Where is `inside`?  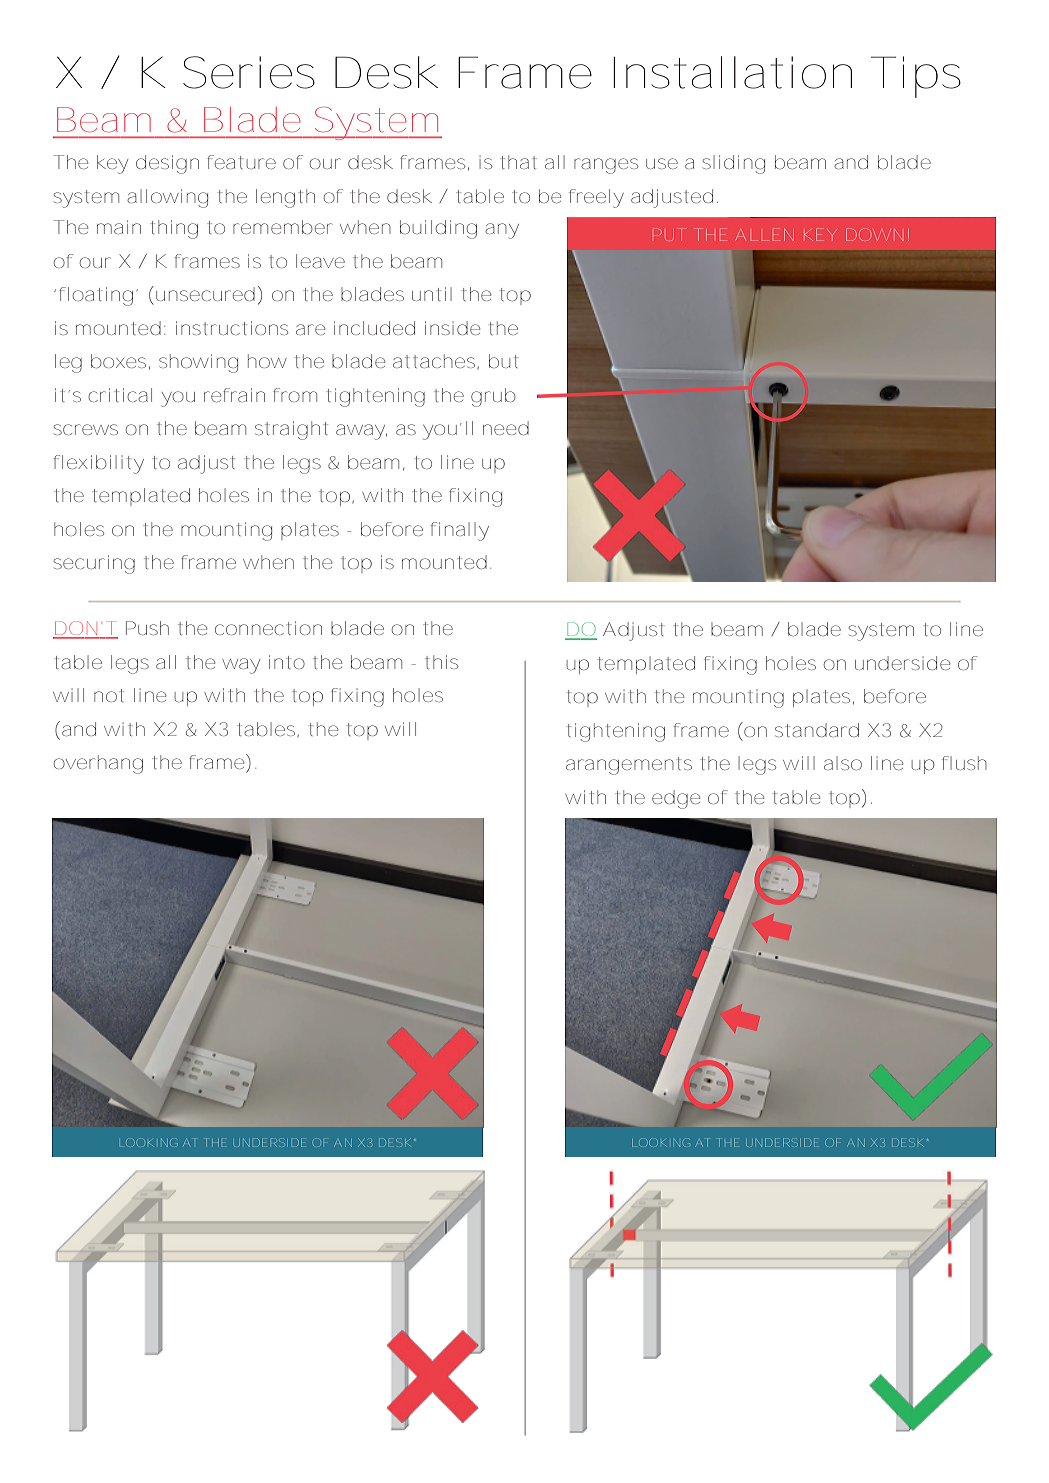
inside is located at coordinates (452, 328).
